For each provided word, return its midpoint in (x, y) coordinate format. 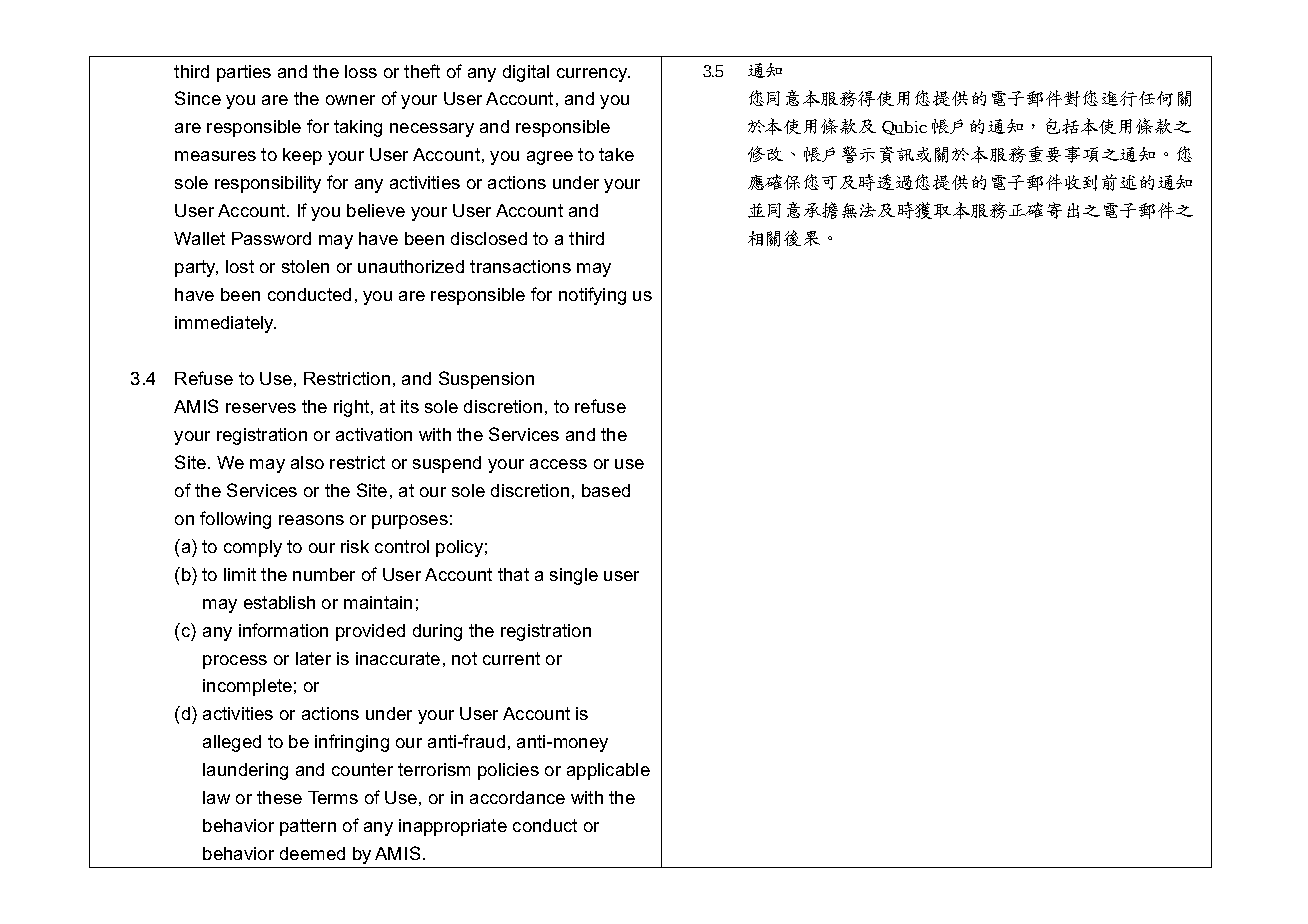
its (410, 406)
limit (240, 574)
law (216, 797)
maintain (378, 602)
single (574, 576)
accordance (517, 797)
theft (422, 71)
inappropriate (453, 827)
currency (593, 75)
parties (244, 73)
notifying (592, 296)
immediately (225, 324)
